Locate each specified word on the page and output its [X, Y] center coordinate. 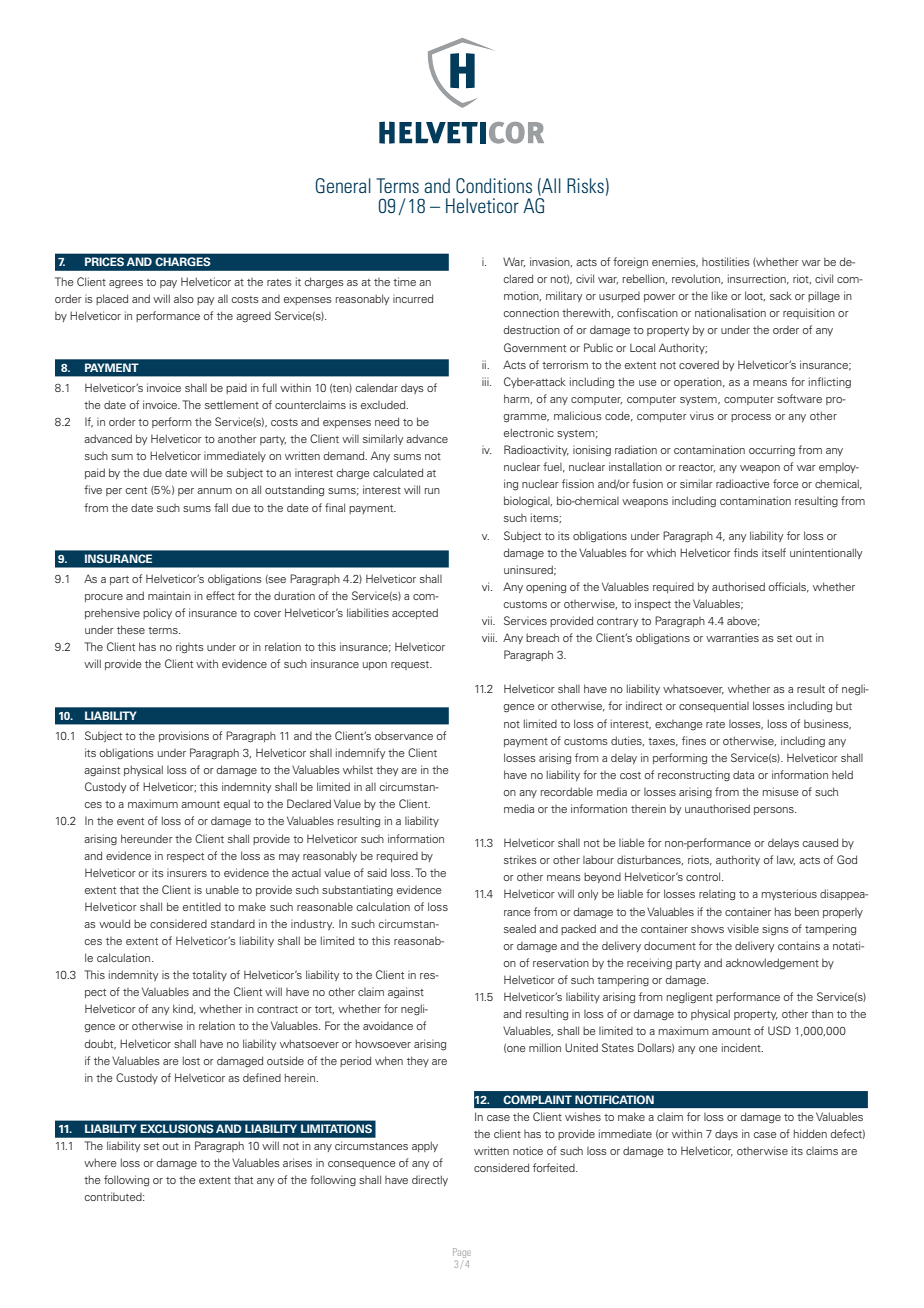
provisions [184, 736]
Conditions [494, 186]
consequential [714, 707]
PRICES [104, 261]
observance [404, 736]
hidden [810, 1133]
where [100, 1162]
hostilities [726, 261]
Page [462, 1254]
